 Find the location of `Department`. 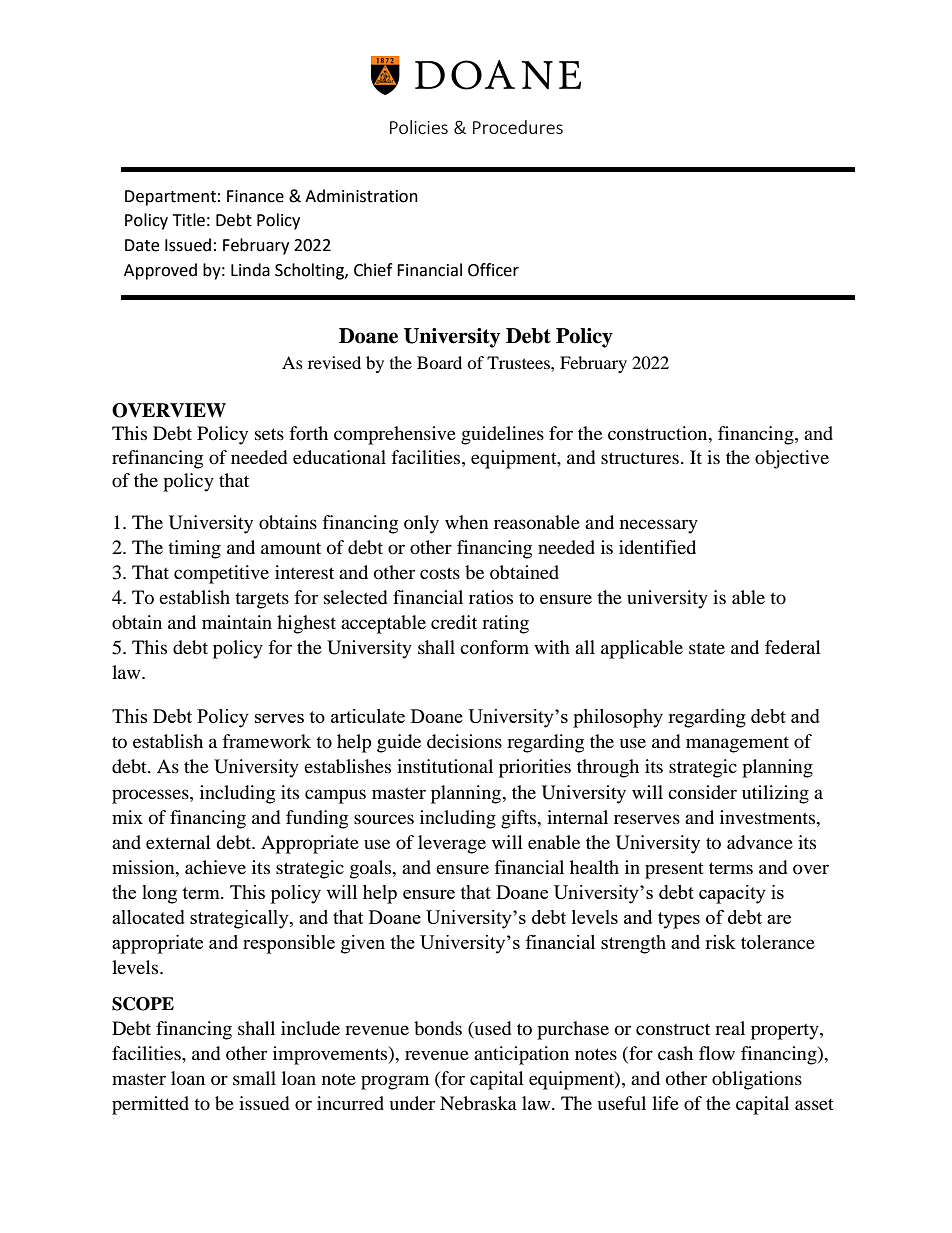

Department is located at coordinates (170, 198).
